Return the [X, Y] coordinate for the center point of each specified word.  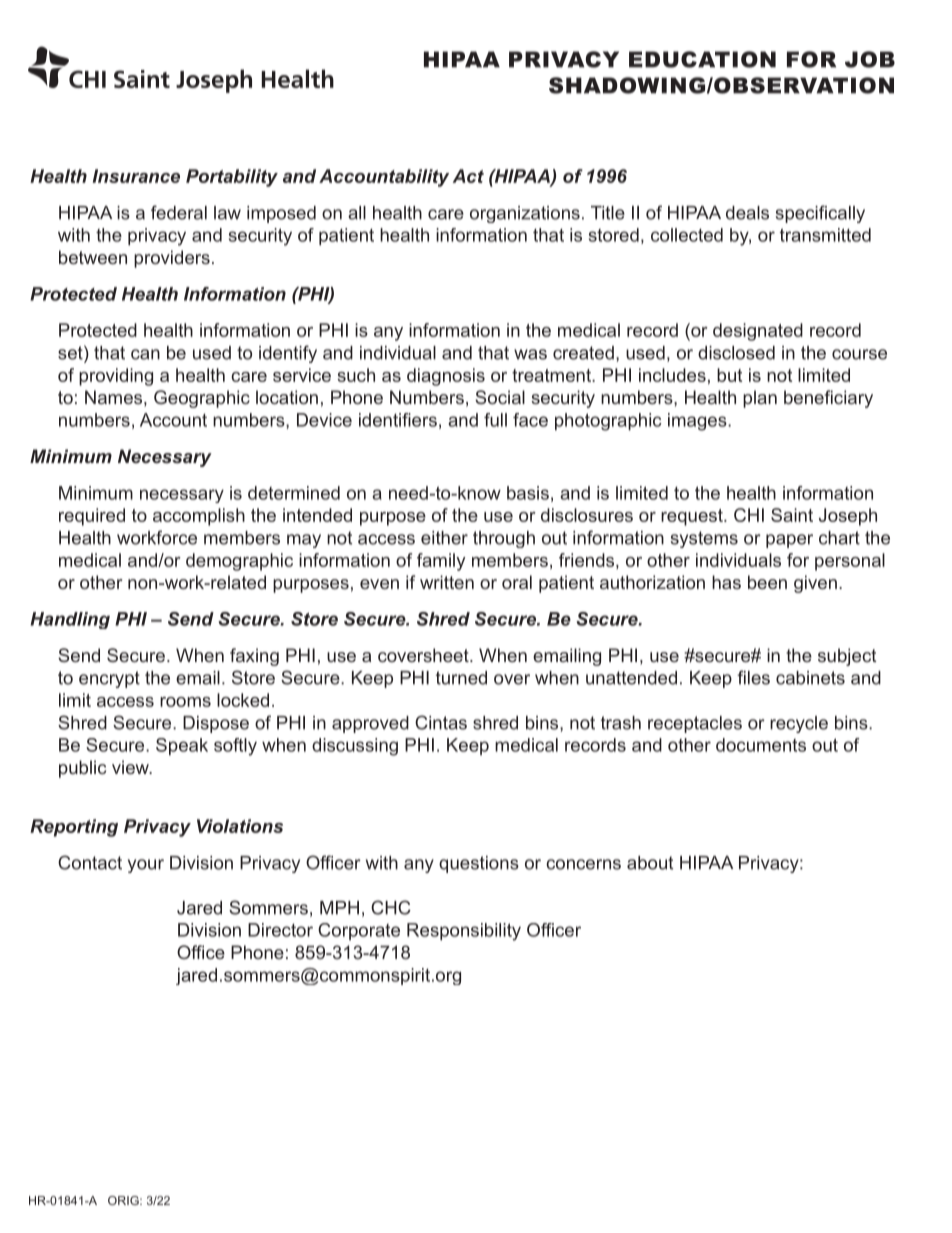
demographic [239, 562]
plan [760, 399]
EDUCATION [702, 59]
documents [761, 745]
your [146, 866]
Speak [182, 747]
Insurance [136, 176]
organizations [525, 214]
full [495, 420]
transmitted [825, 235]
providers [172, 259]
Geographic [202, 399]
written [447, 582]
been [767, 582]
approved [370, 724]
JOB [870, 59]
